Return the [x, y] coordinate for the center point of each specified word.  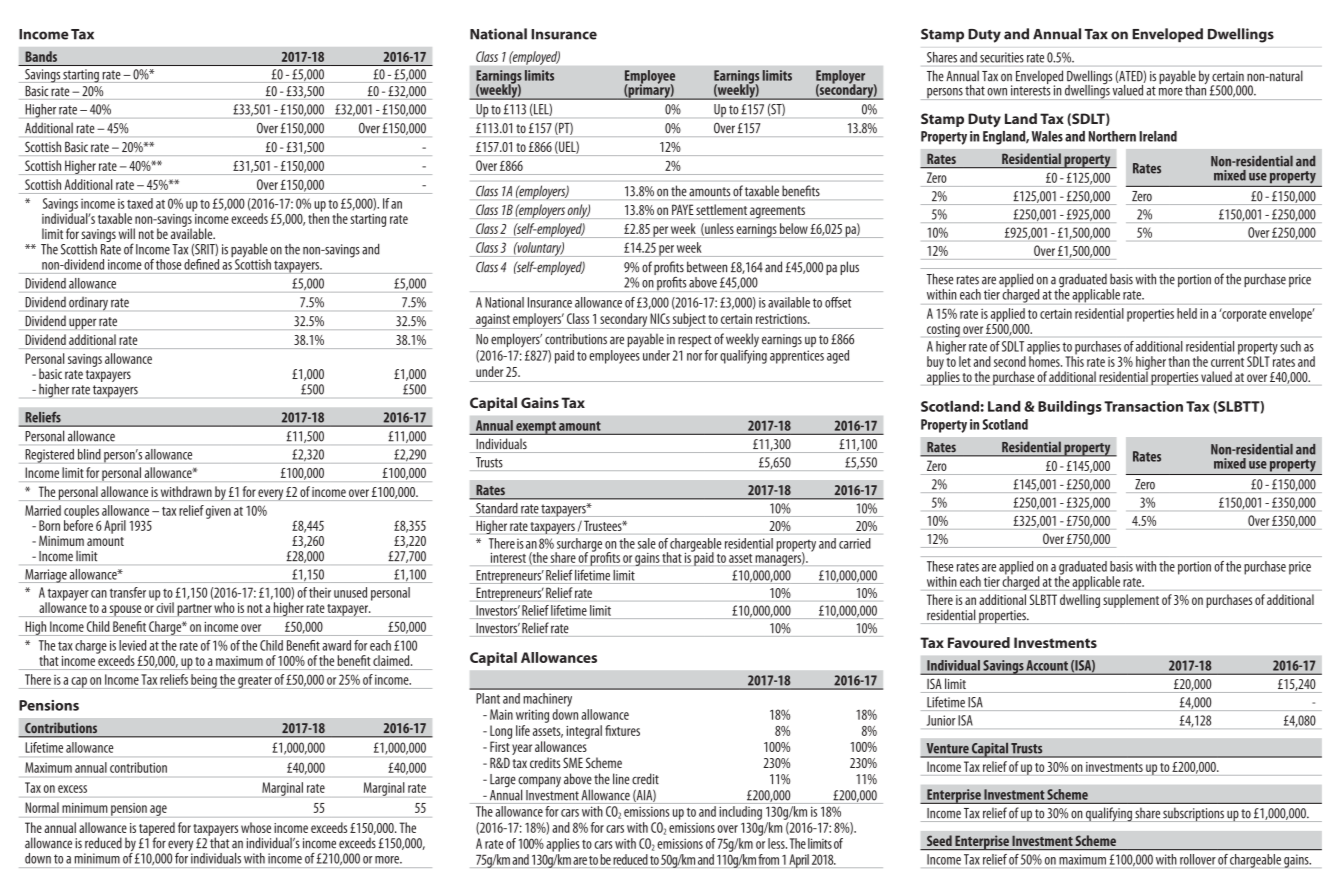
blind [89, 454]
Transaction [1143, 406]
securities [1002, 57]
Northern [1112, 136]
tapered [157, 830]
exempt [536, 428]
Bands [41, 56]
